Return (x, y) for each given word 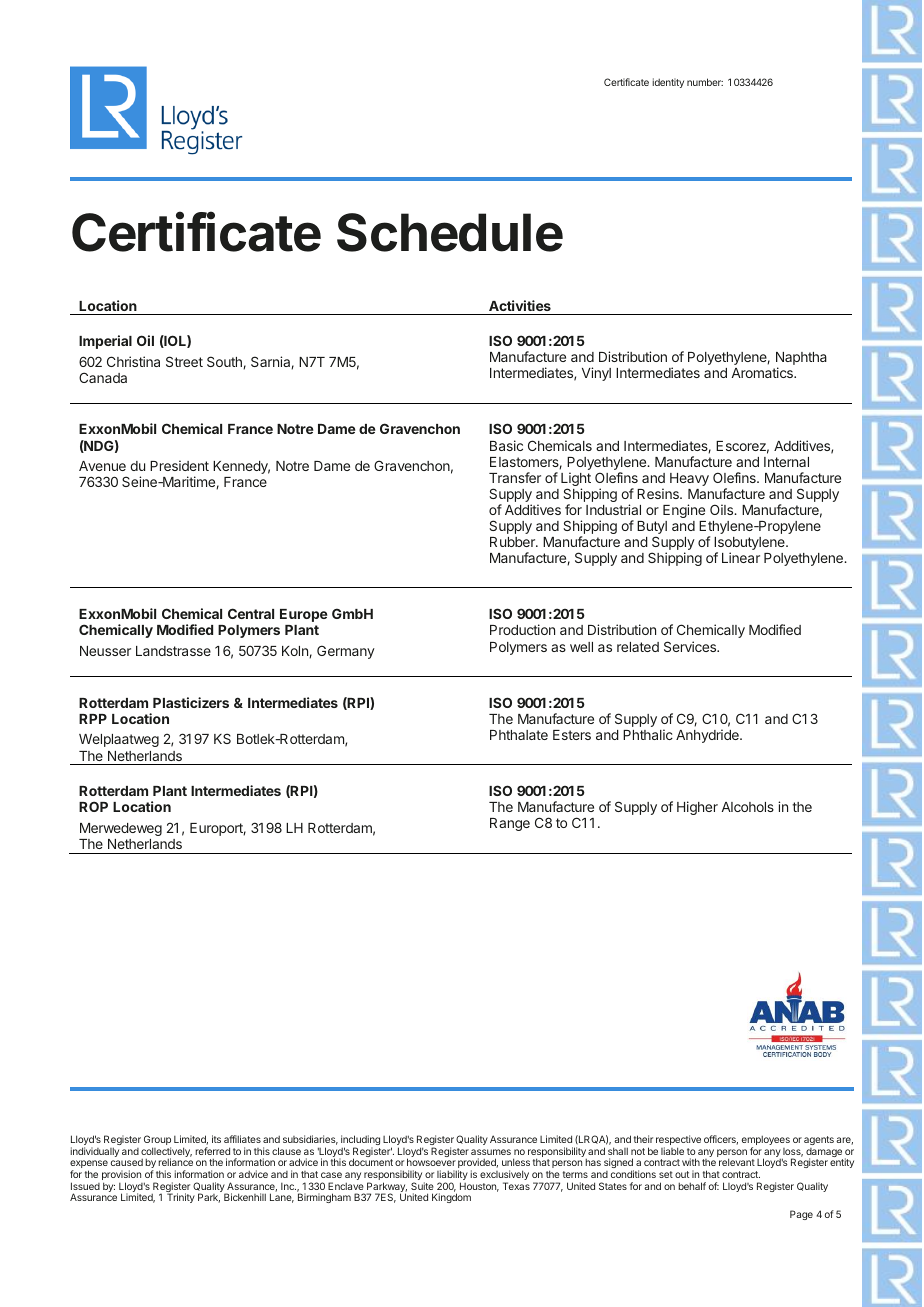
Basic (506, 445)
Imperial (105, 342)
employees (766, 1141)
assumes (491, 1152)
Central (251, 613)
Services (691, 646)
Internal (786, 462)
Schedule (450, 232)
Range (510, 824)
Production (522, 629)
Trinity (181, 1198)
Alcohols (748, 807)
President (179, 465)
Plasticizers (191, 702)
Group (157, 1141)
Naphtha (801, 360)
